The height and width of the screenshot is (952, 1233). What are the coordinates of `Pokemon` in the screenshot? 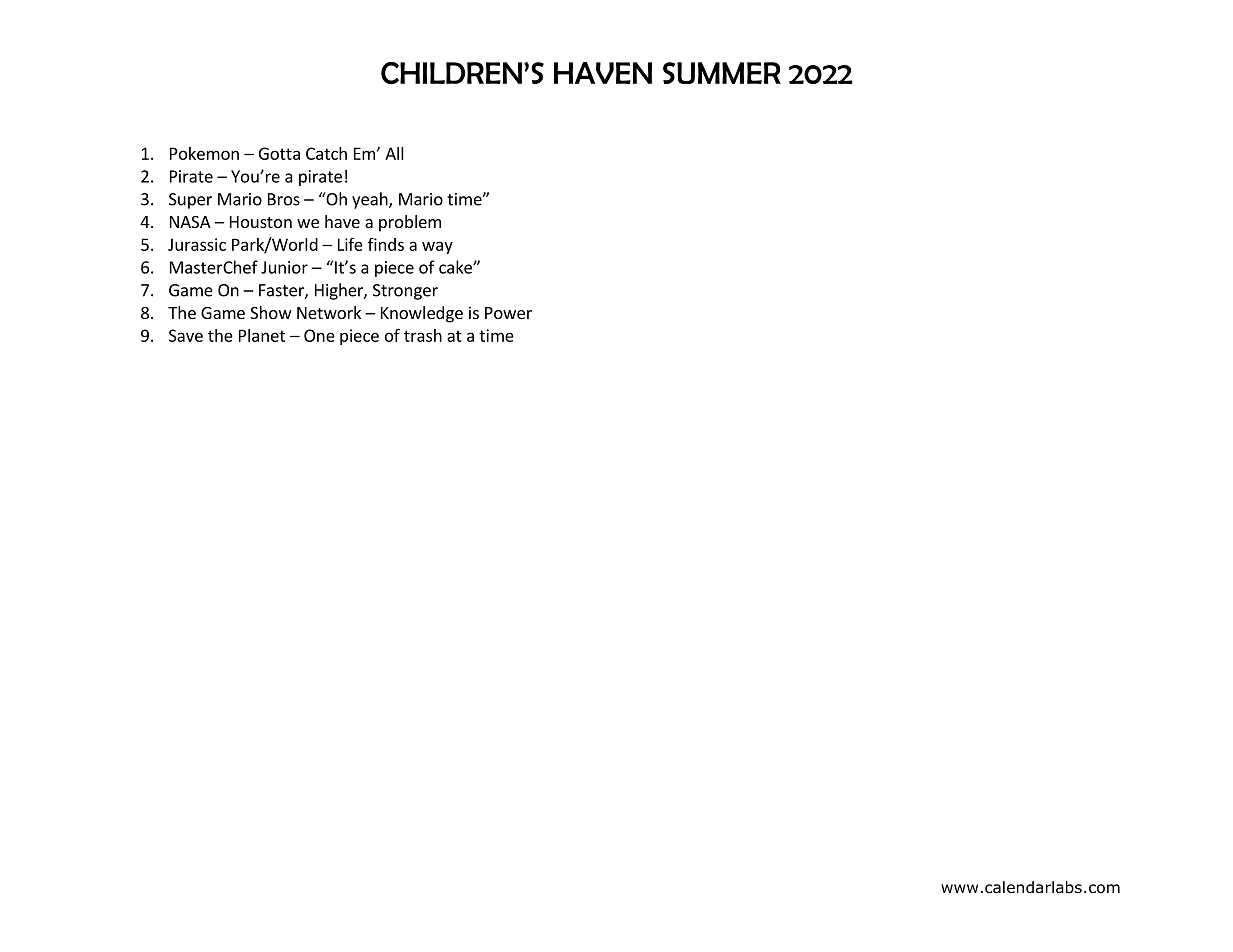 It's located at (204, 153).
